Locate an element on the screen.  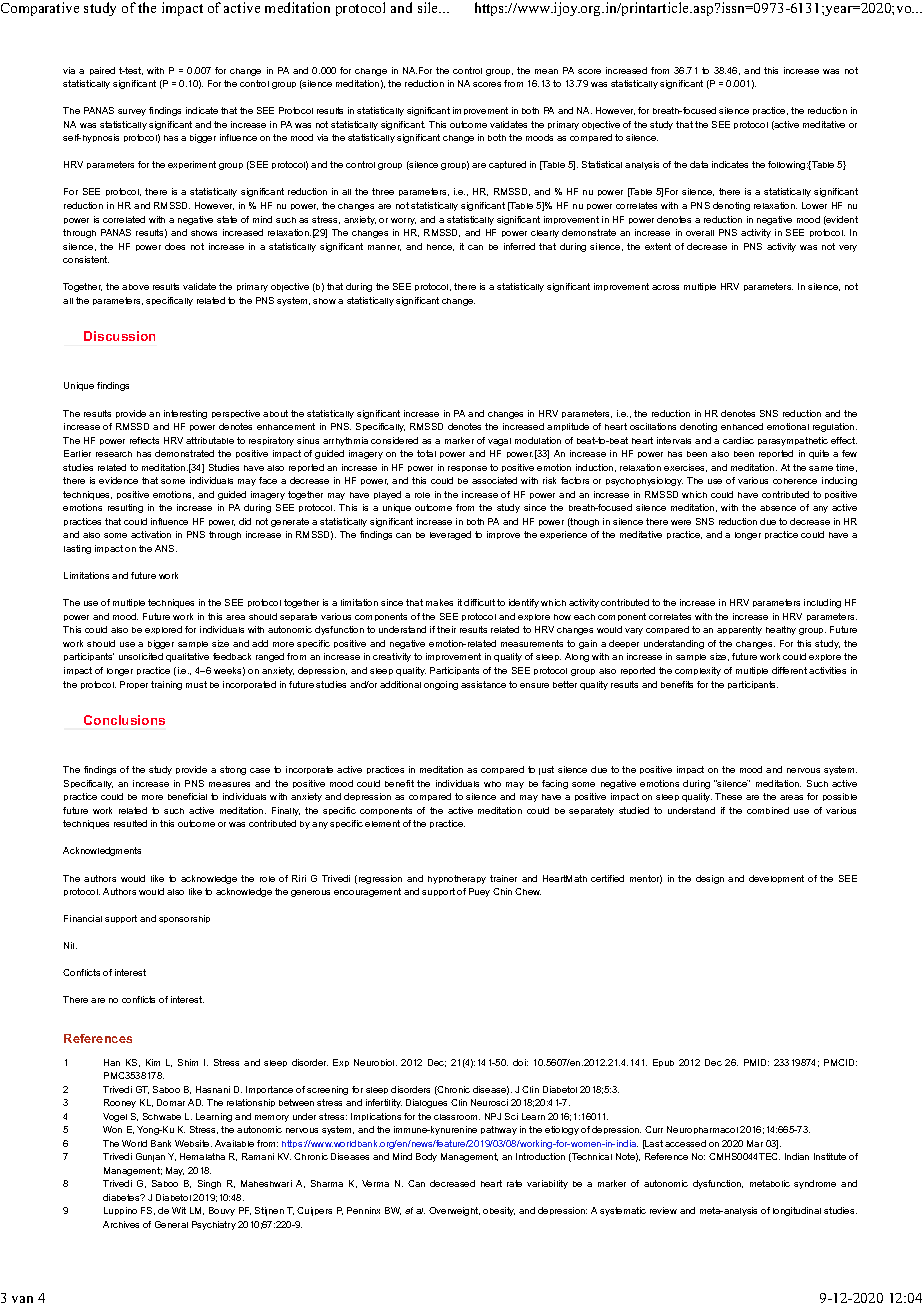
data is located at coordinates (699, 164).
